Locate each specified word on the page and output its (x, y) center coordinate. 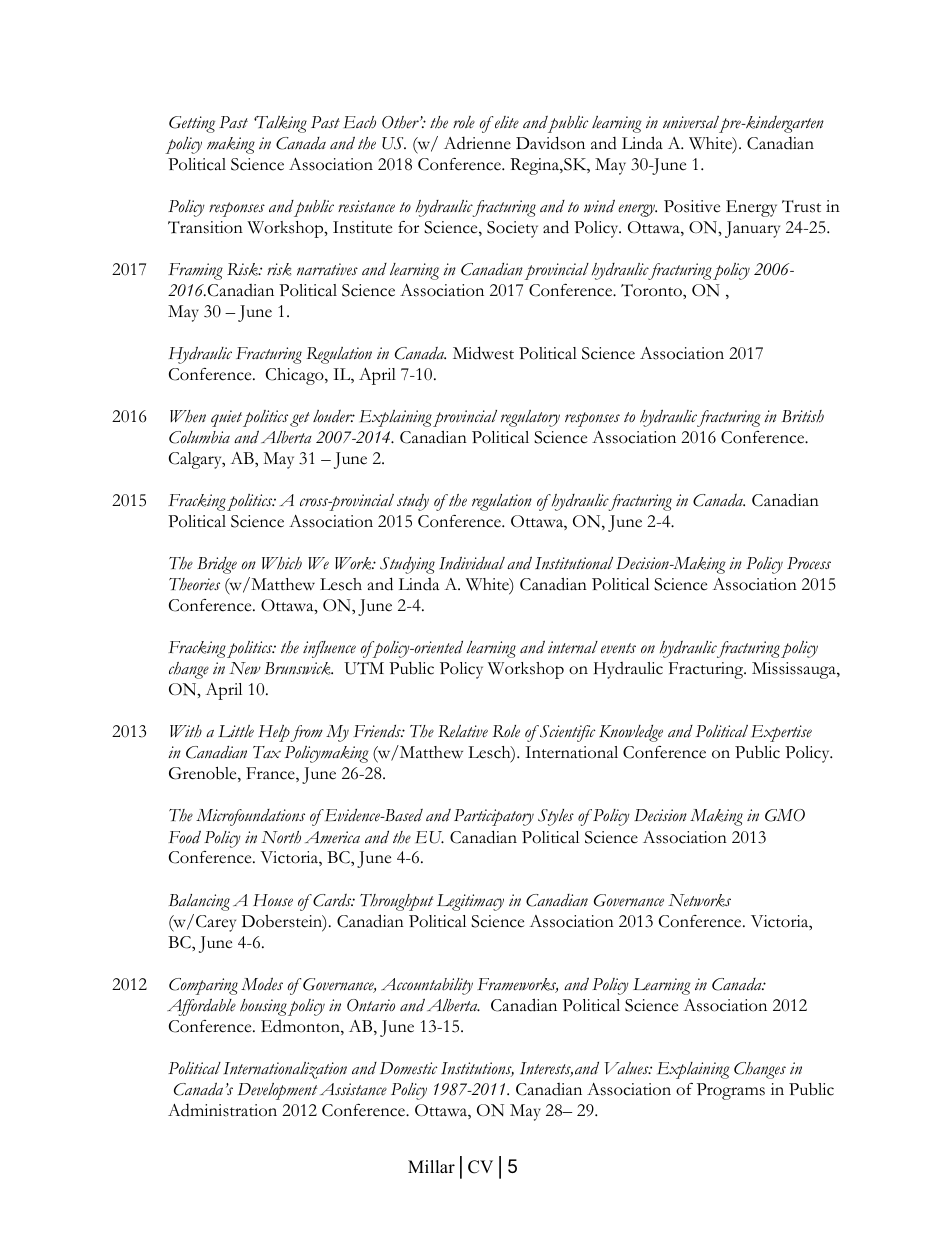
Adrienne (477, 143)
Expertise (781, 733)
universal (692, 123)
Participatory (494, 817)
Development (277, 1091)
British (803, 416)
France (271, 774)
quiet (226, 418)
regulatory (530, 418)
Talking (280, 124)
